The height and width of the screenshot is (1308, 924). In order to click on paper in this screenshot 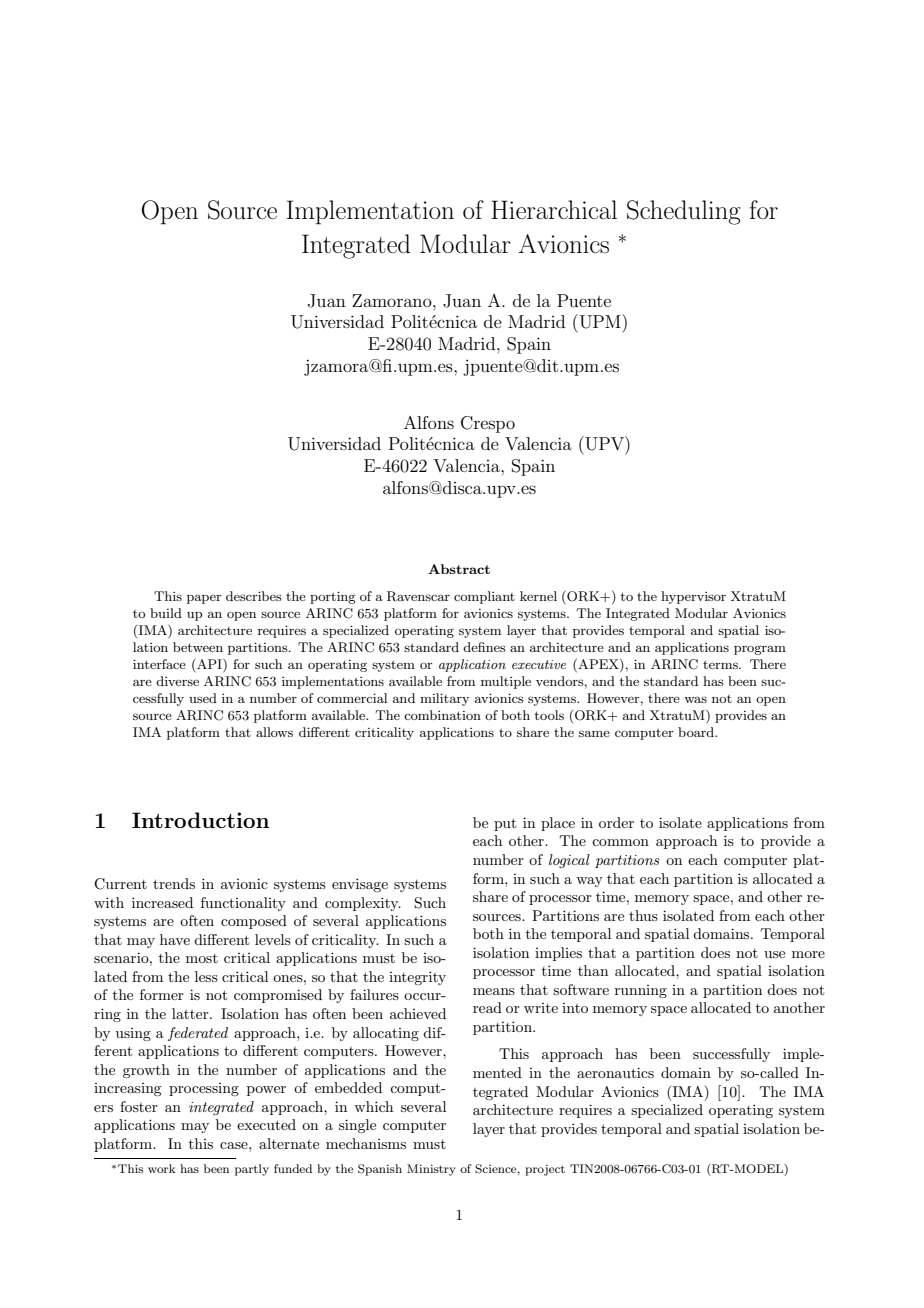, I will do `click(204, 599)`.
